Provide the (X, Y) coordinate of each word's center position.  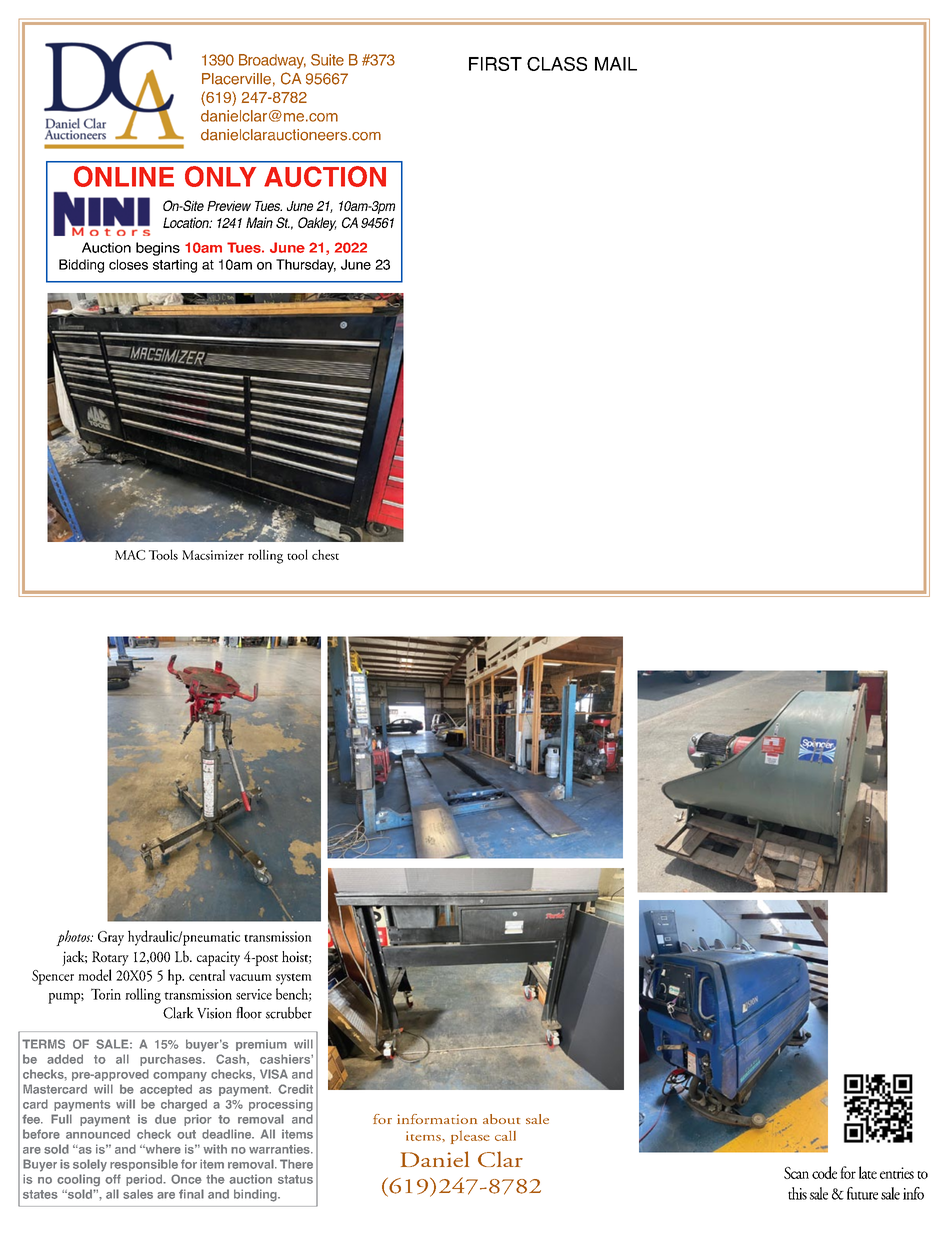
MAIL (616, 64)
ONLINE (124, 176)
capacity (218, 958)
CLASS (557, 64)
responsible (144, 1165)
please (470, 1137)
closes (128, 264)
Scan (796, 1173)
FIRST (495, 64)
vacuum (250, 977)
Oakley (317, 224)
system (294, 979)
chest (325, 554)
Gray (111, 938)
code (824, 1172)
